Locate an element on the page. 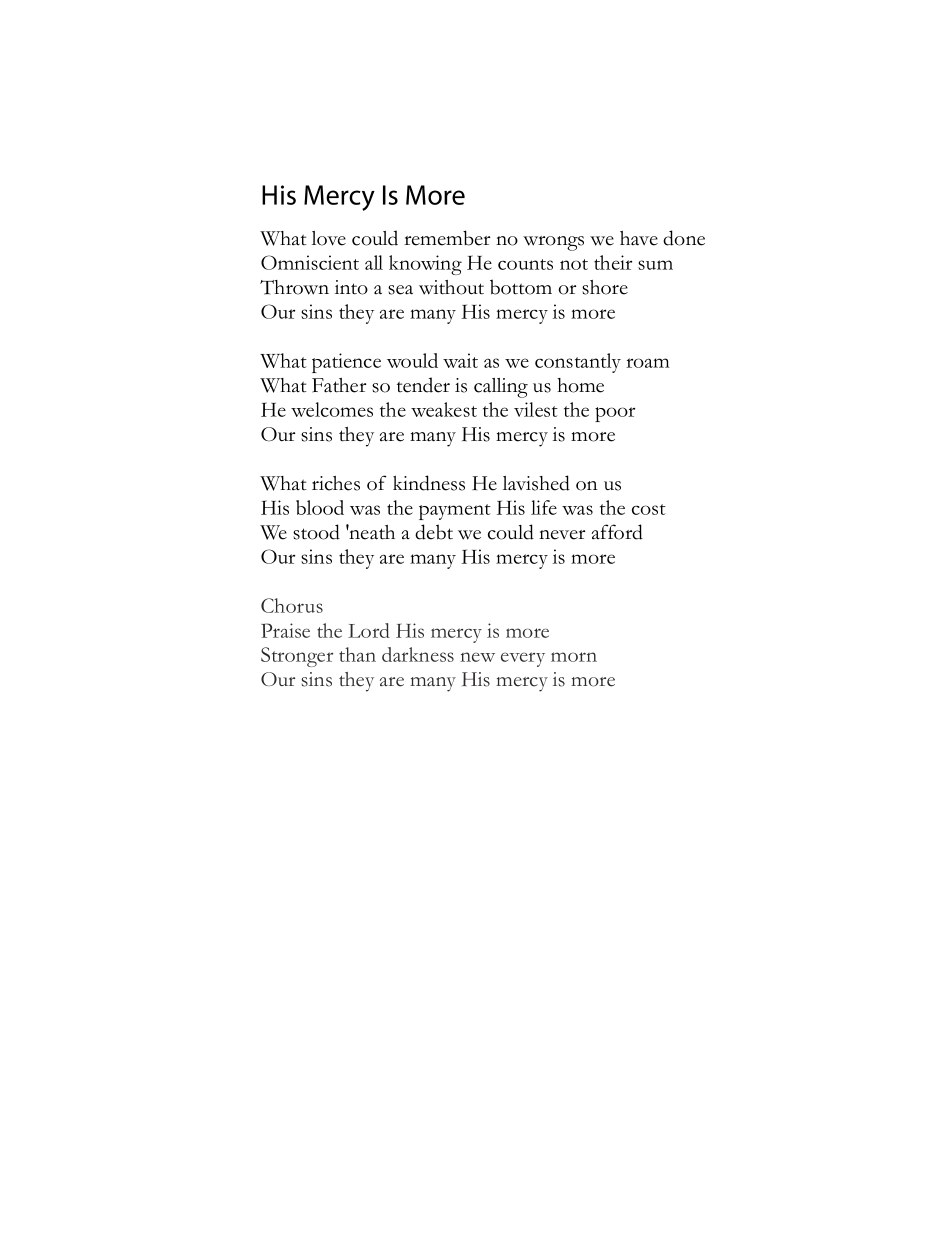  love is located at coordinates (329, 238).
